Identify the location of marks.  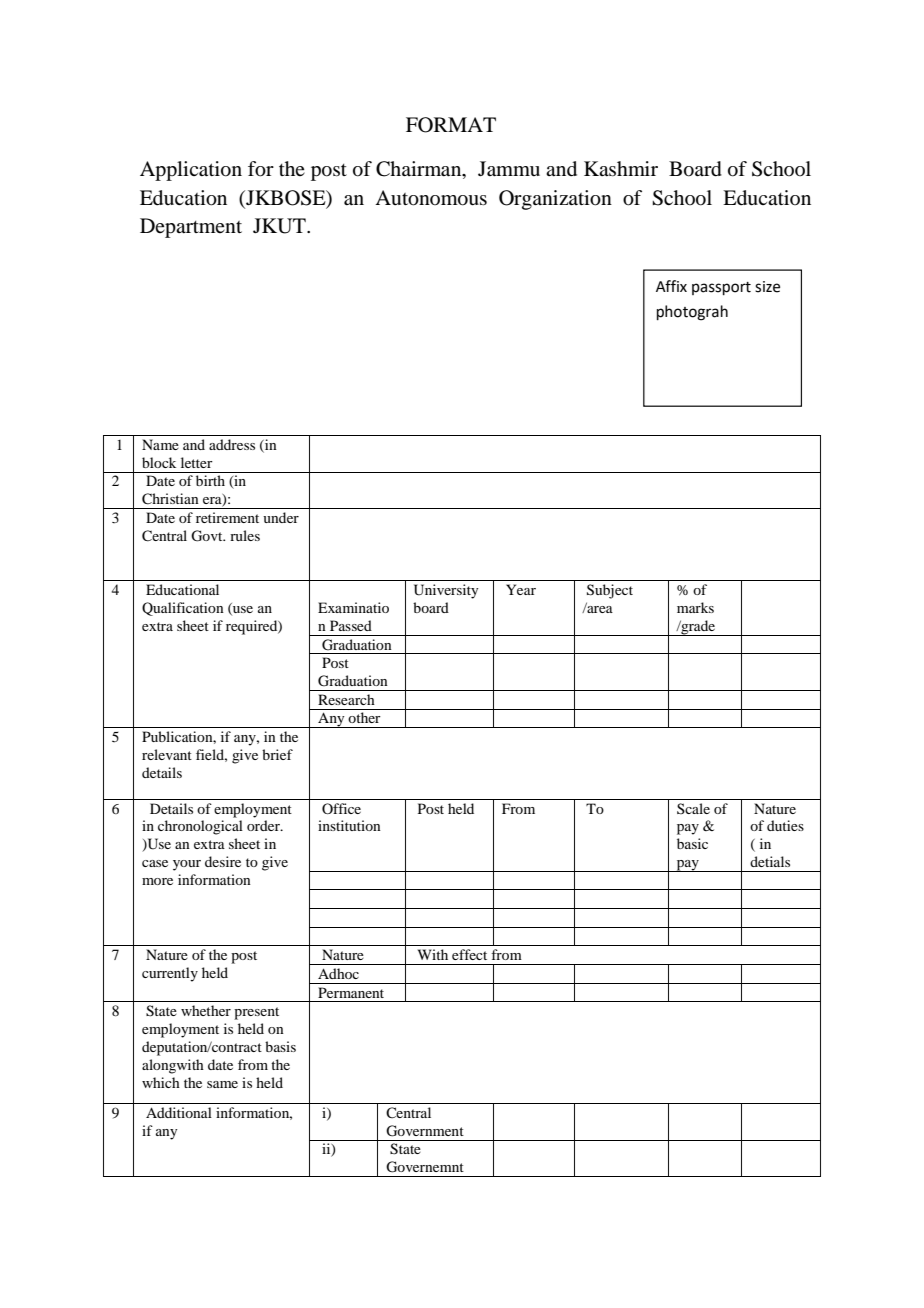
(695, 607).
